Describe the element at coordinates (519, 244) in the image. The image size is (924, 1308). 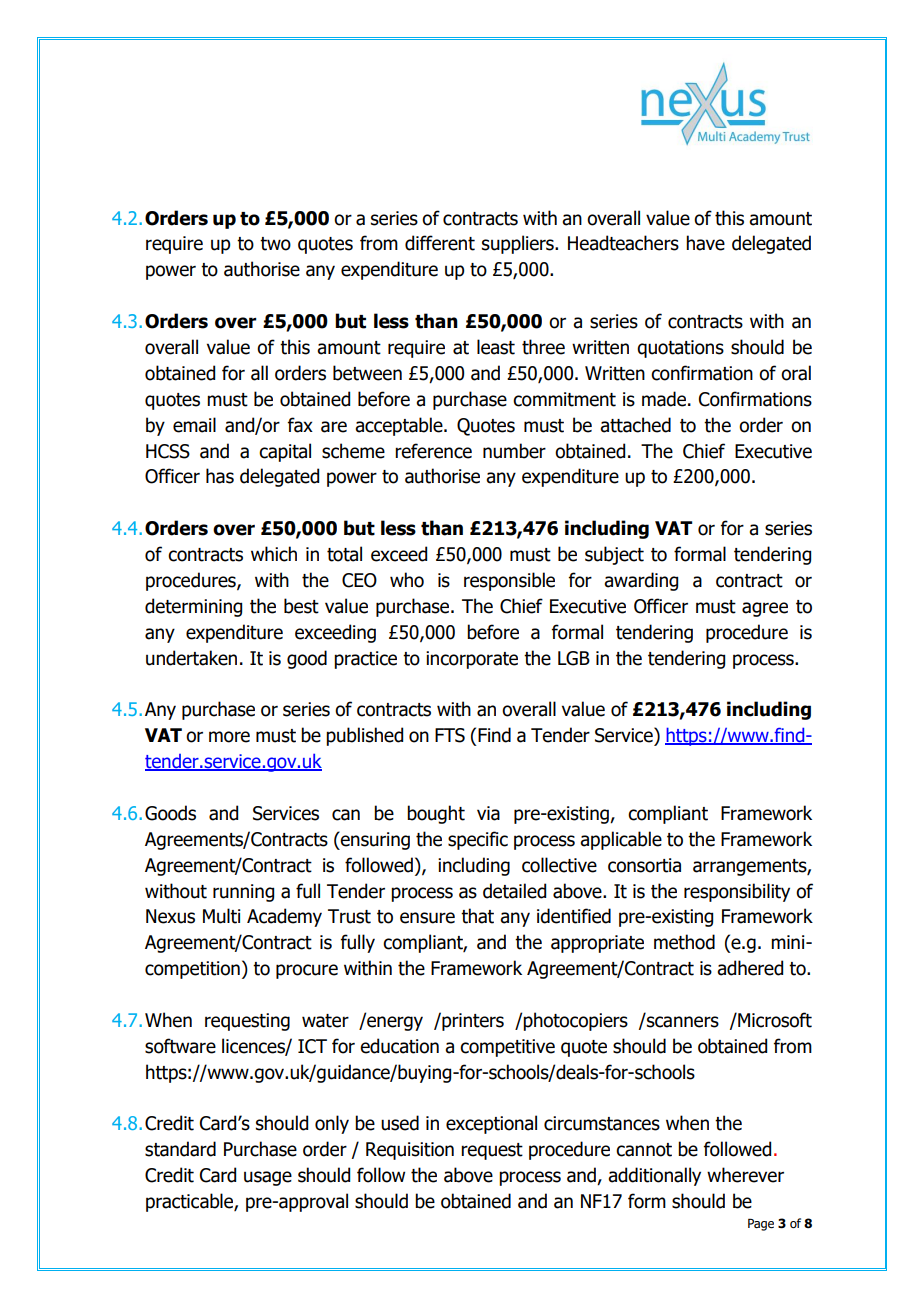
I see `suppliers` at that location.
